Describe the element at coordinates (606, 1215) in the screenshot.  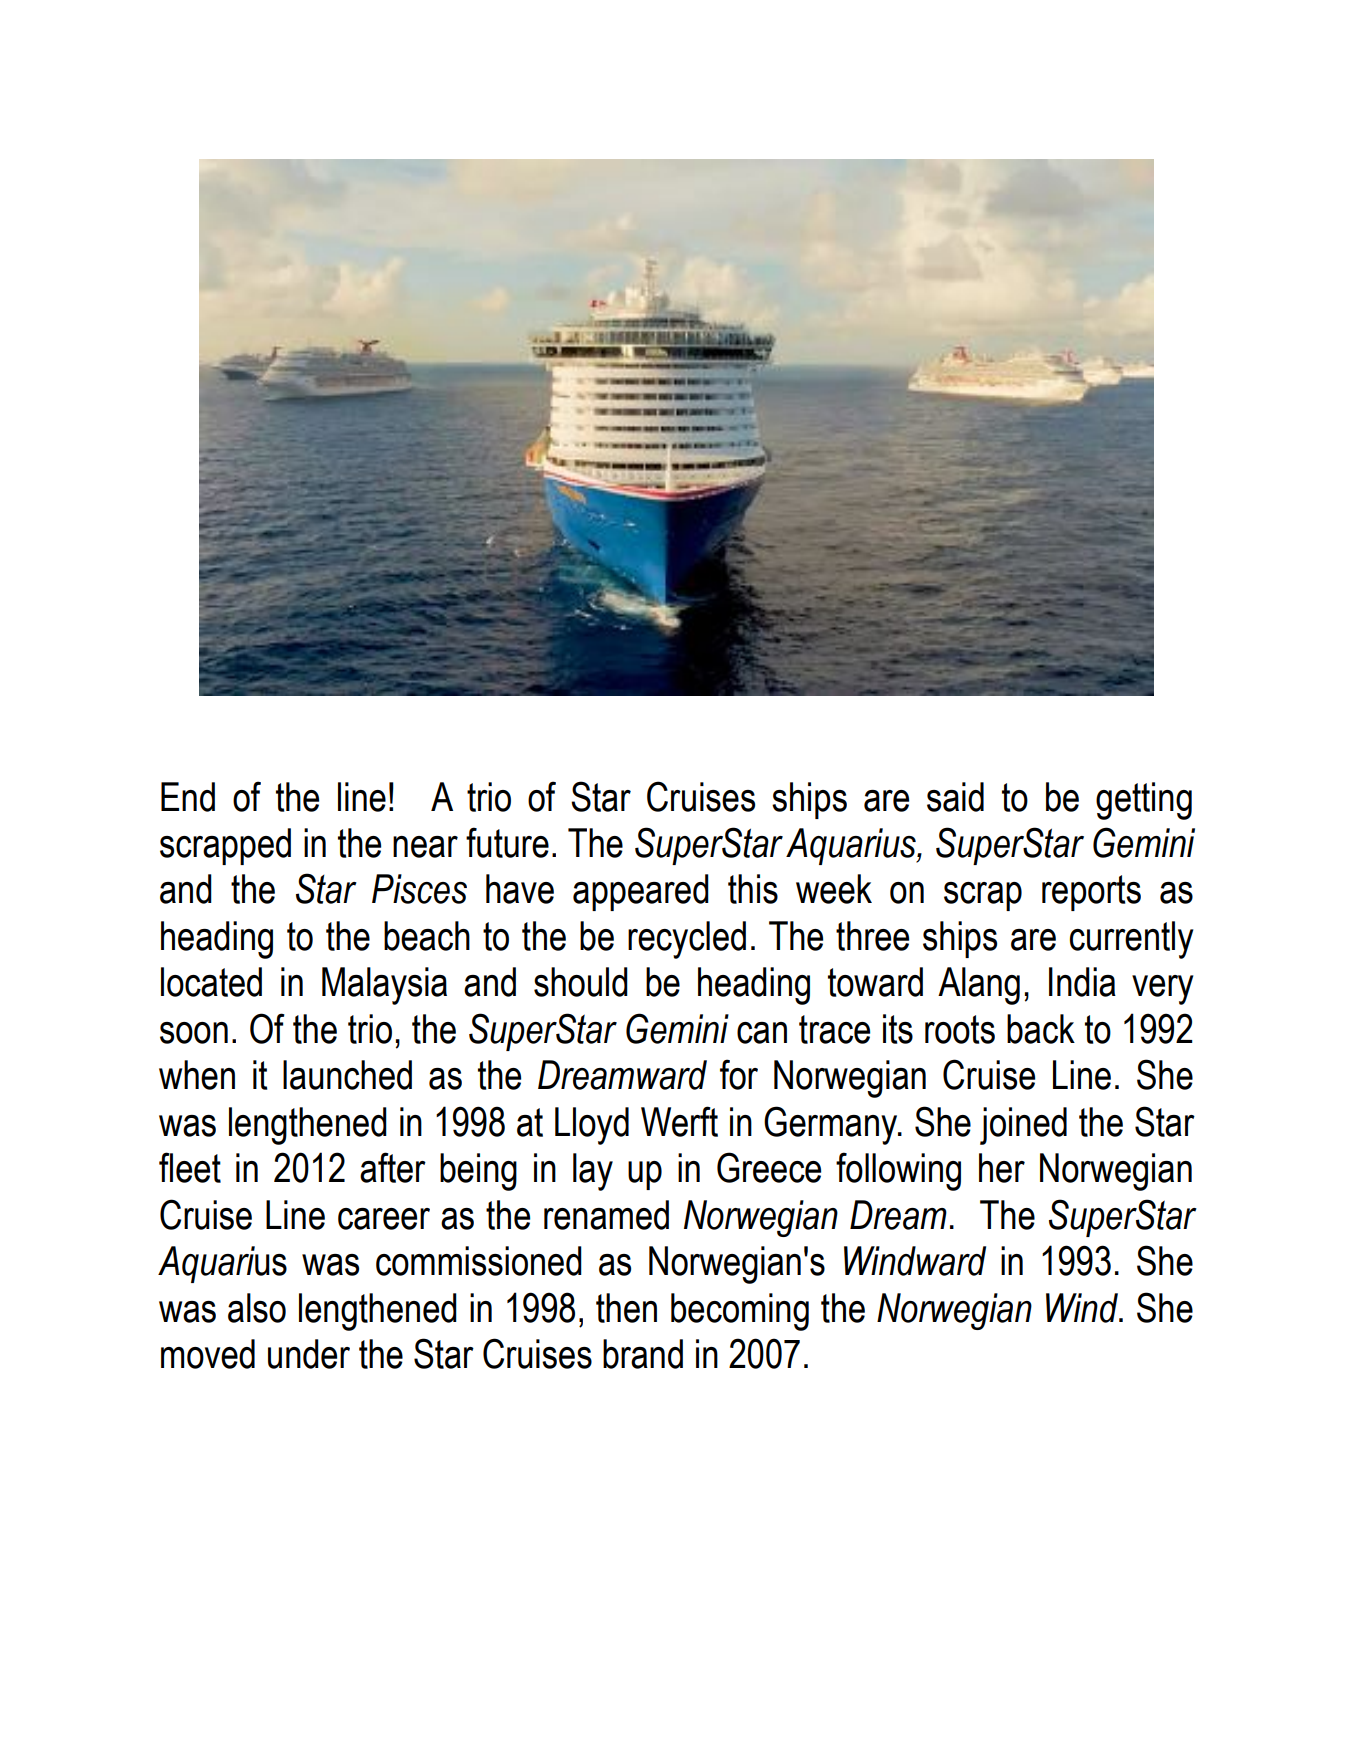
I see `renamed` at that location.
